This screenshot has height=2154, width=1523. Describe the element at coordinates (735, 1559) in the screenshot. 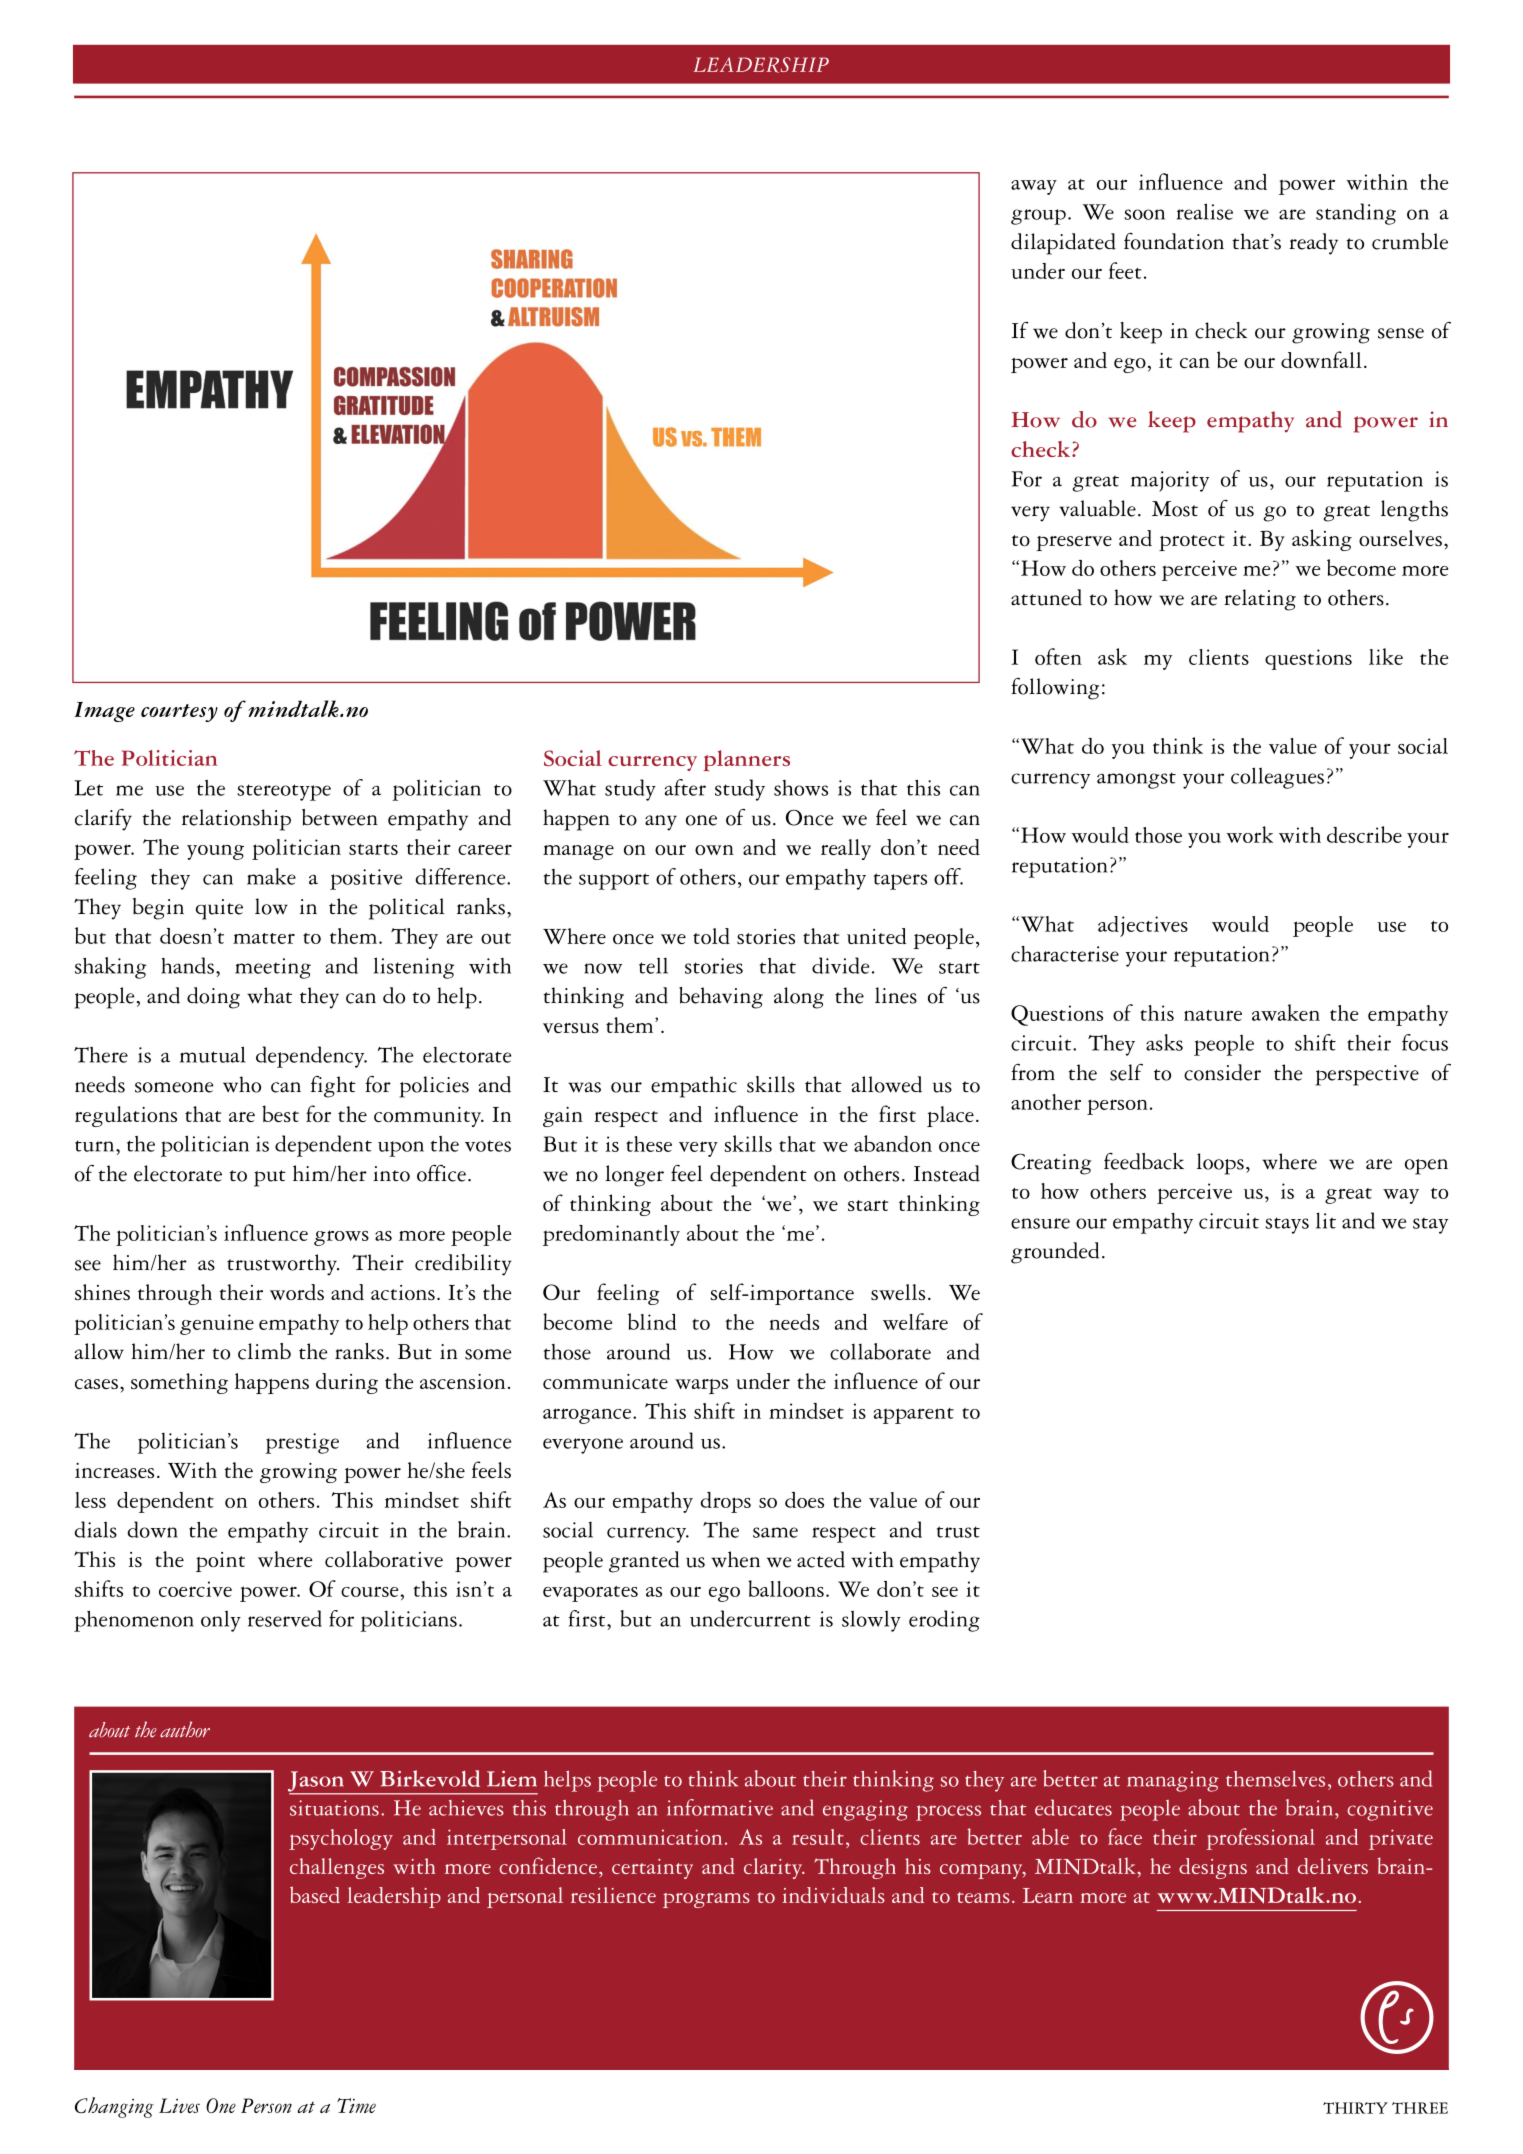

I see `when` at that location.
